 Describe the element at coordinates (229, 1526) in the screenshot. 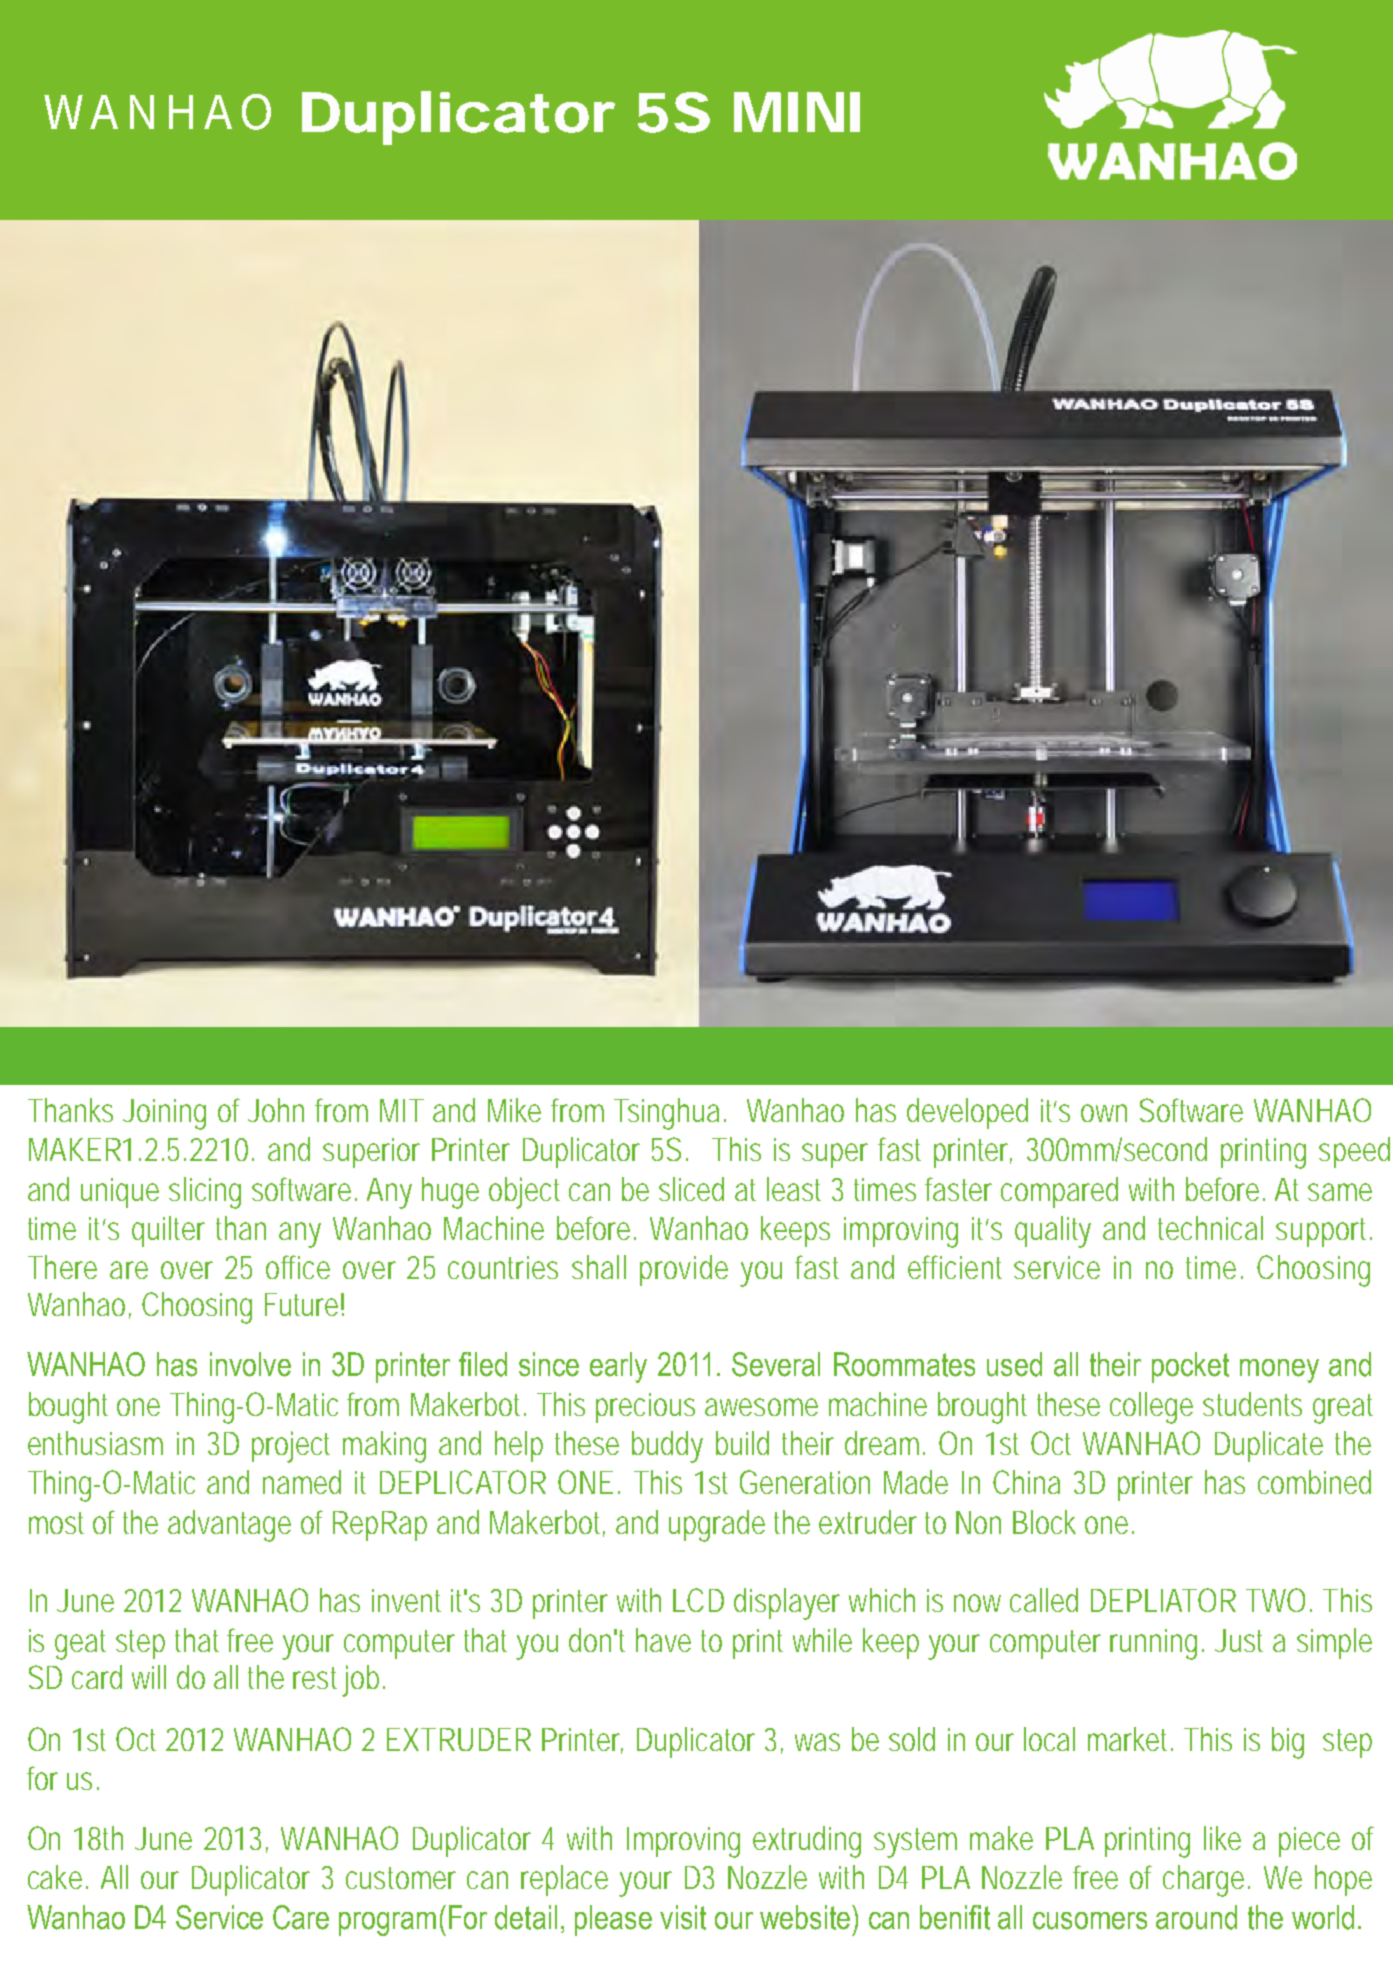

I see `advantage` at that location.
